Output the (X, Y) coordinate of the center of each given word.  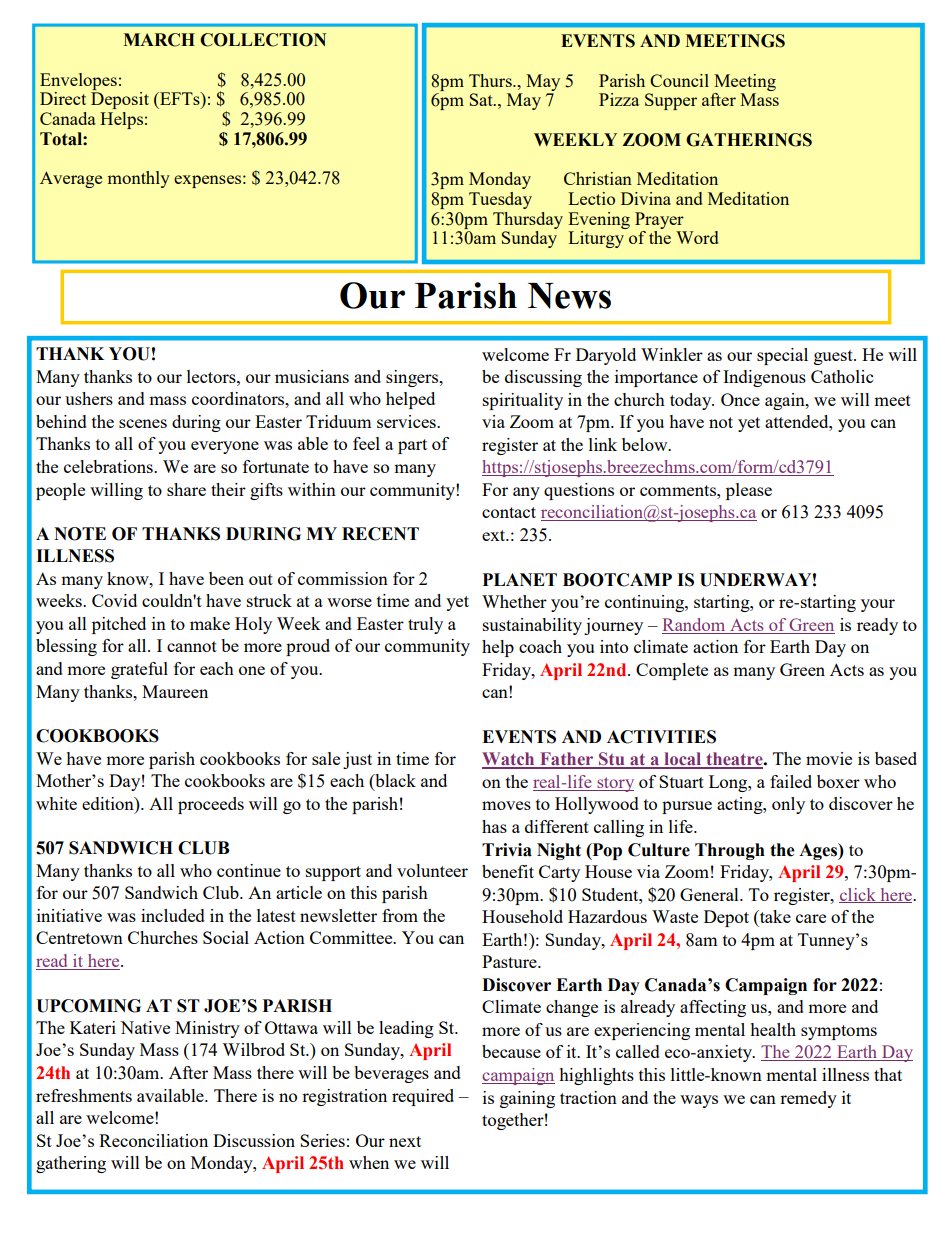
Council (679, 80)
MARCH (159, 40)
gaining (527, 1099)
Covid (114, 600)
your (878, 605)
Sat (482, 99)
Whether (514, 601)
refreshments (84, 1095)
